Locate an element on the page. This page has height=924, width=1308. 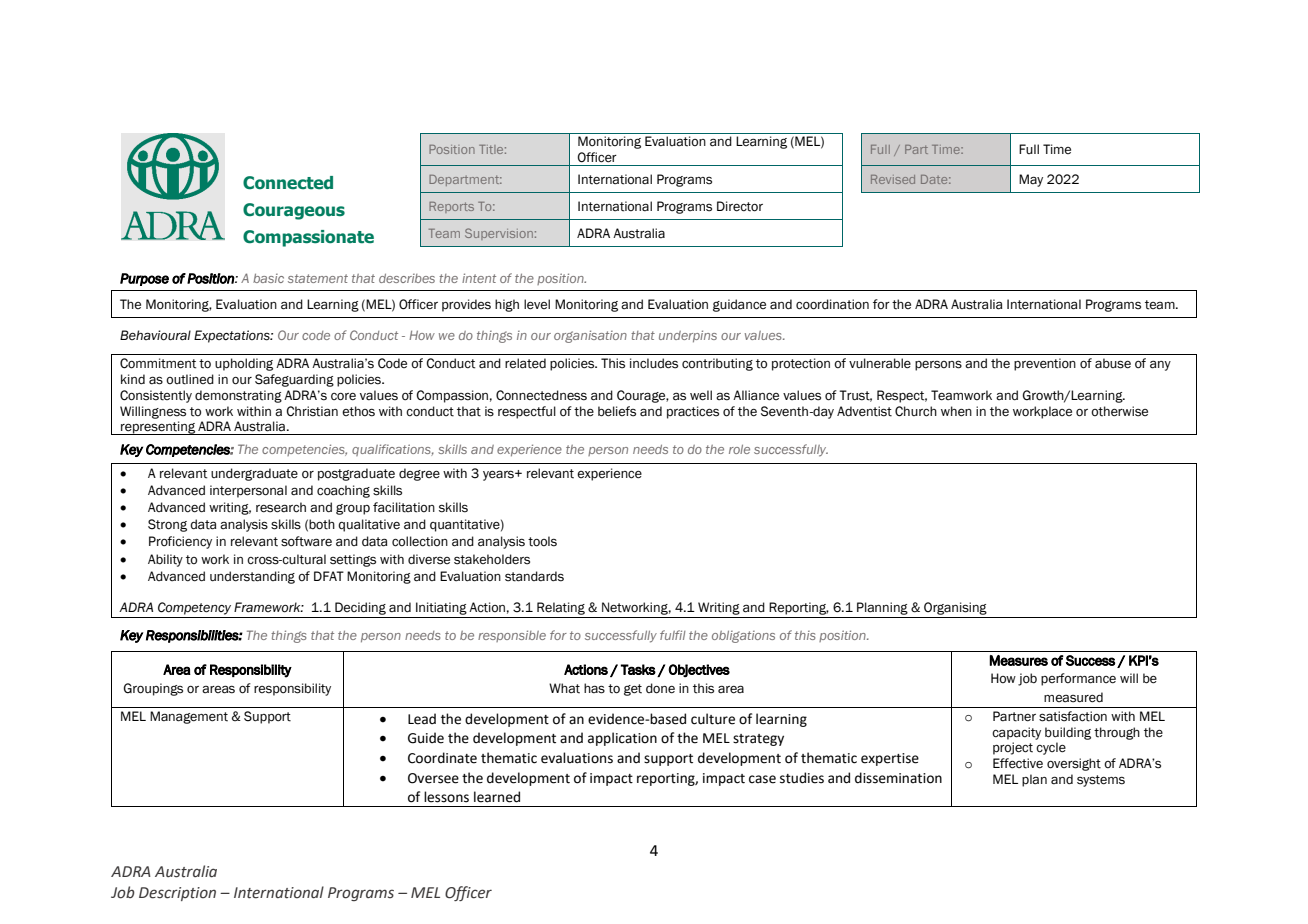
learned is located at coordinates (497, 797).
